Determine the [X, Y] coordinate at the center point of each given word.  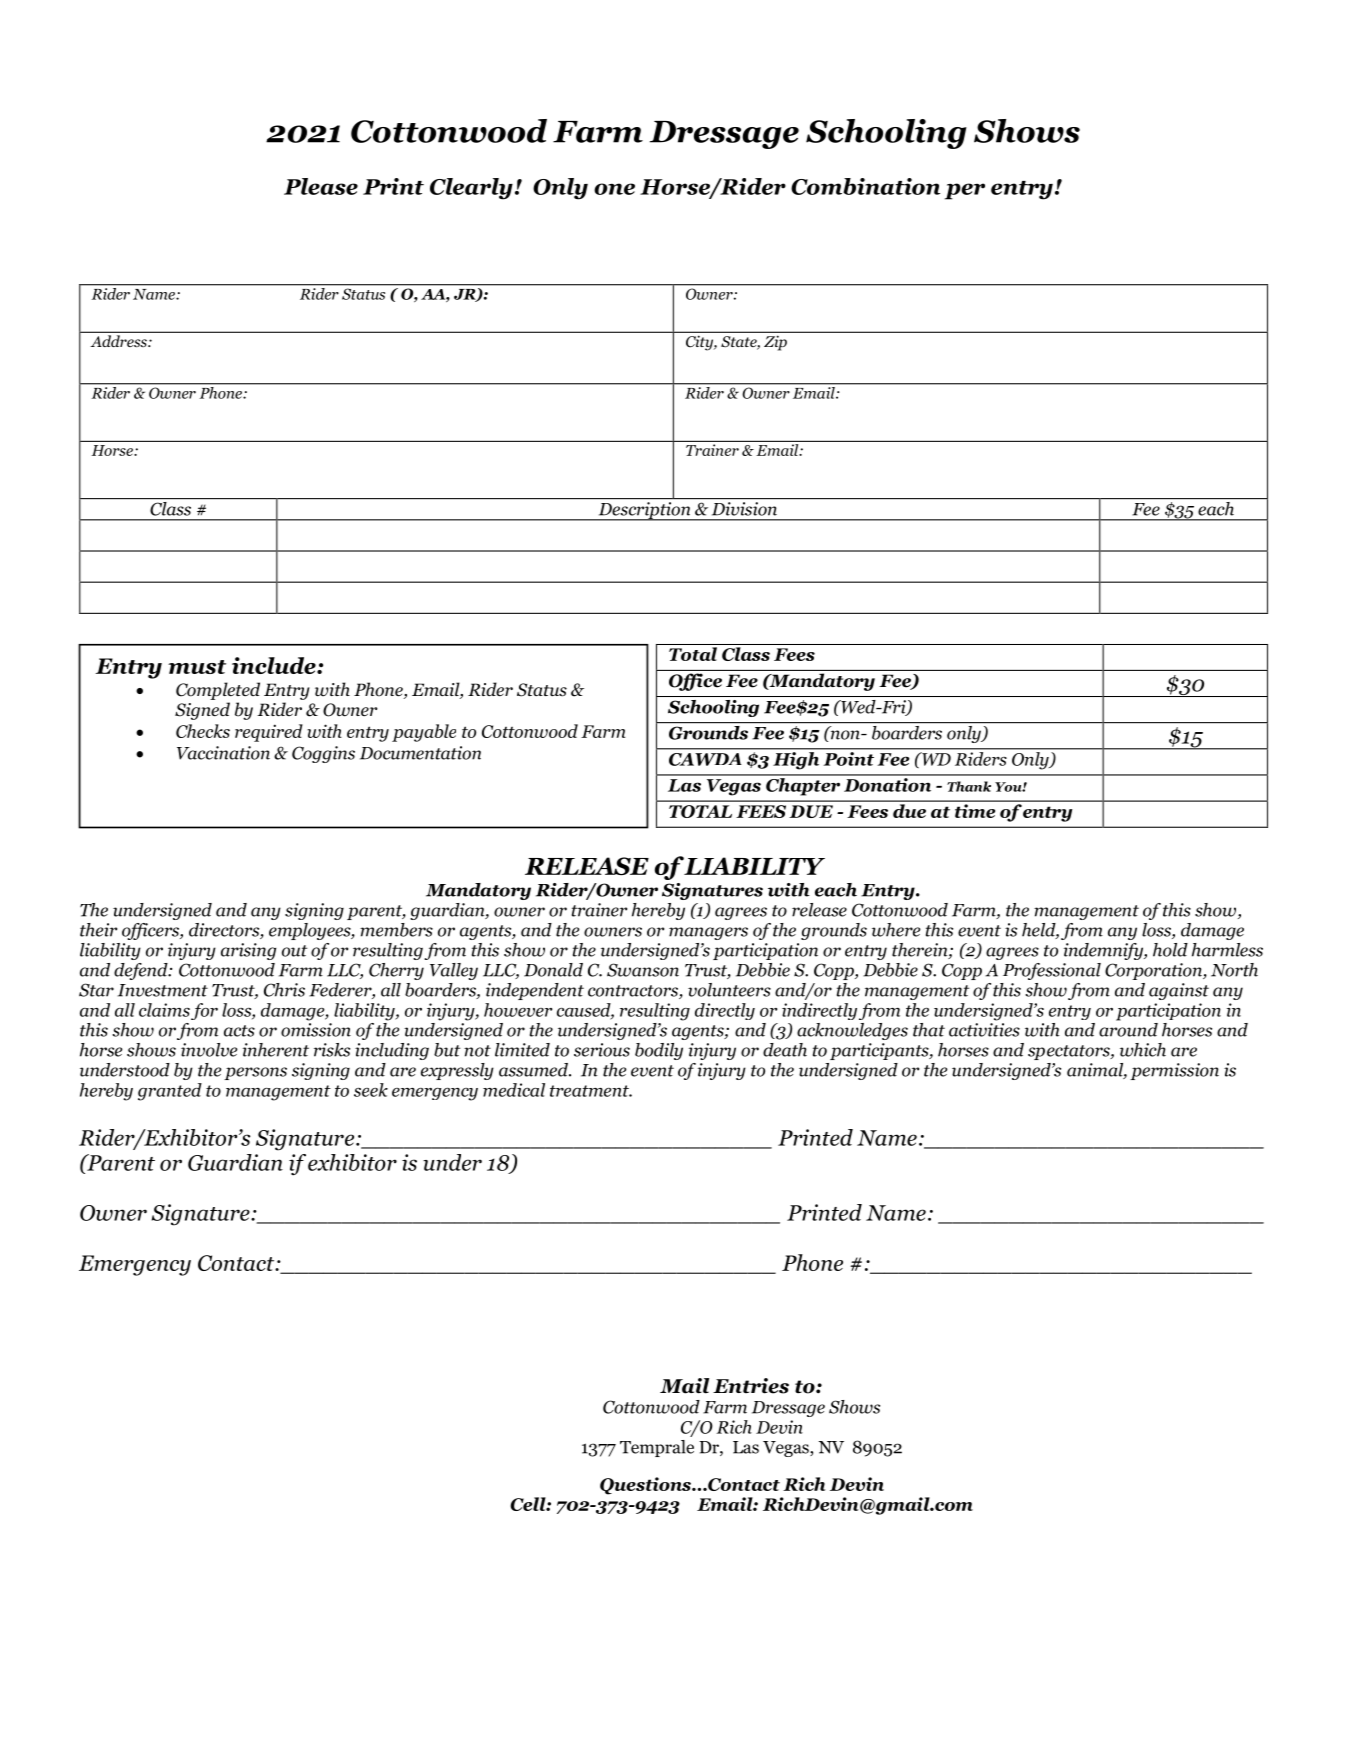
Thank [969, 786]
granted [170, 1092]
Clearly [471, 189]
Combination [865, 186]
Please [321, 186]
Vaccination [223, 753]
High [796, 760]
